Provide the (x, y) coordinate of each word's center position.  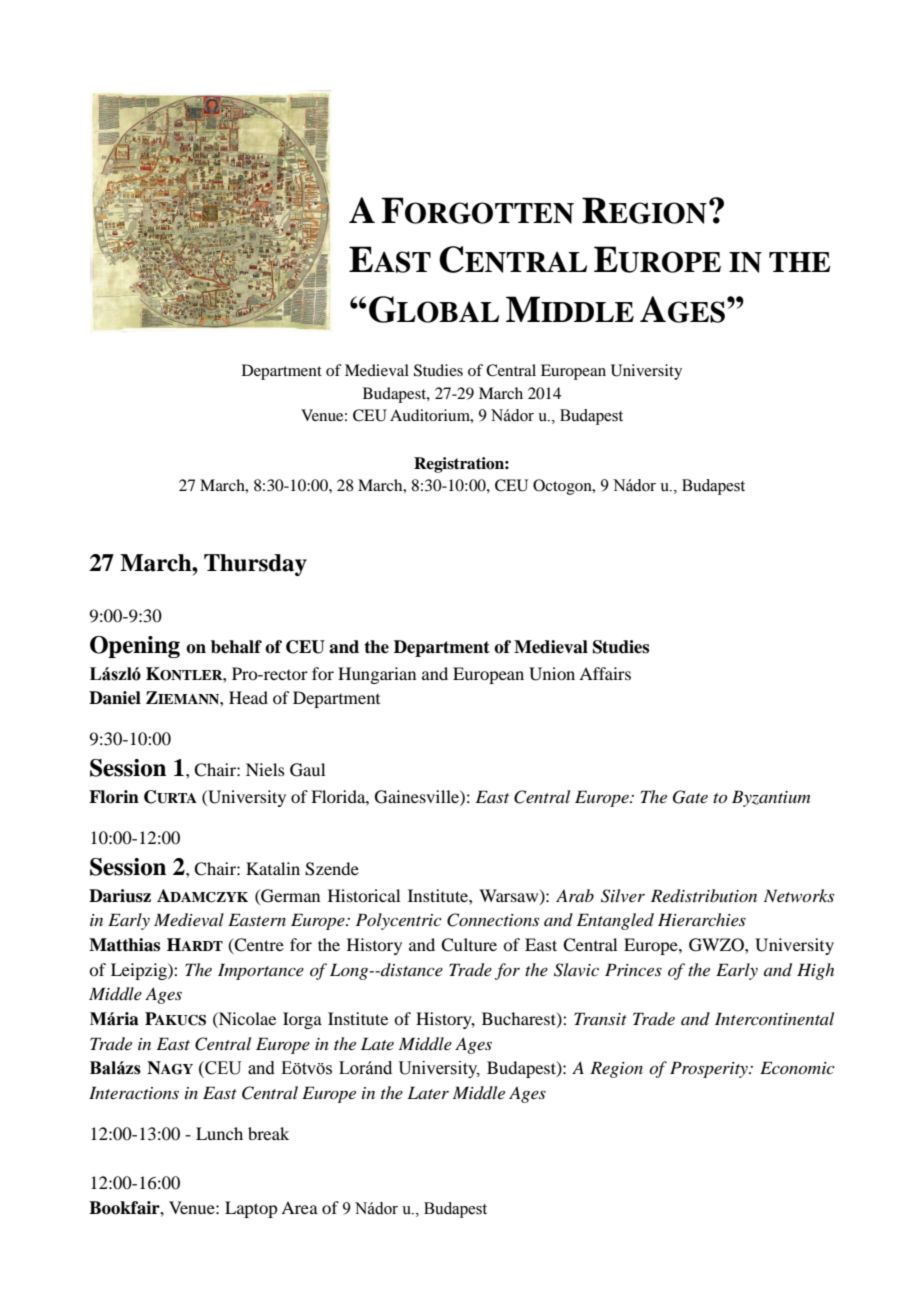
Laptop (251, 1209)
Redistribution (704, 896)
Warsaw (510, 896)
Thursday (255, 565)
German (289, 896)
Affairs (605, 673)
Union (552, 674)
